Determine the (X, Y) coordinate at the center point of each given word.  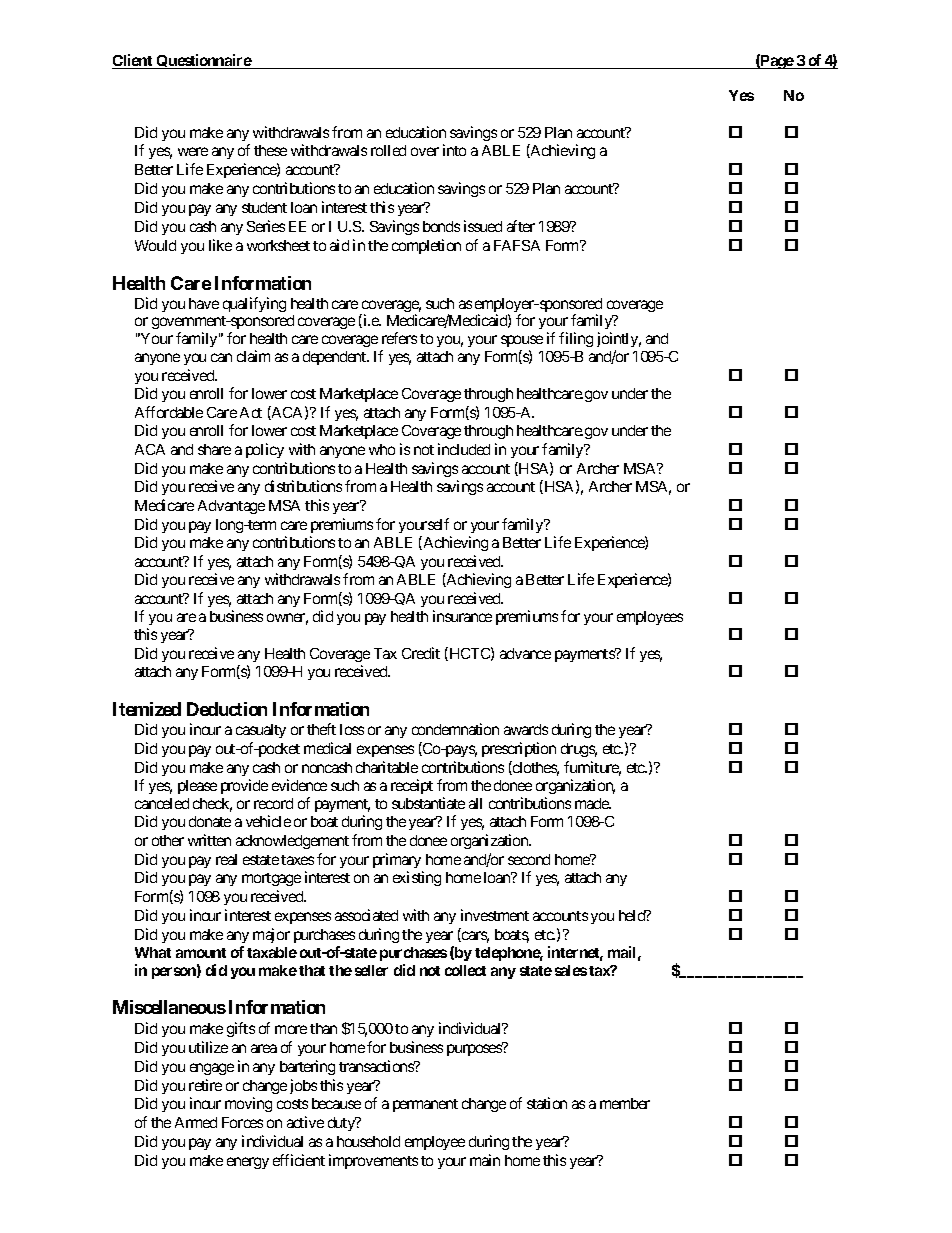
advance (525, 653)
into (454, 150)
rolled (388, 150)
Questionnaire (203, 61)
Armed (196, 1122)
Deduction (227, 709)
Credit (421, 653)
